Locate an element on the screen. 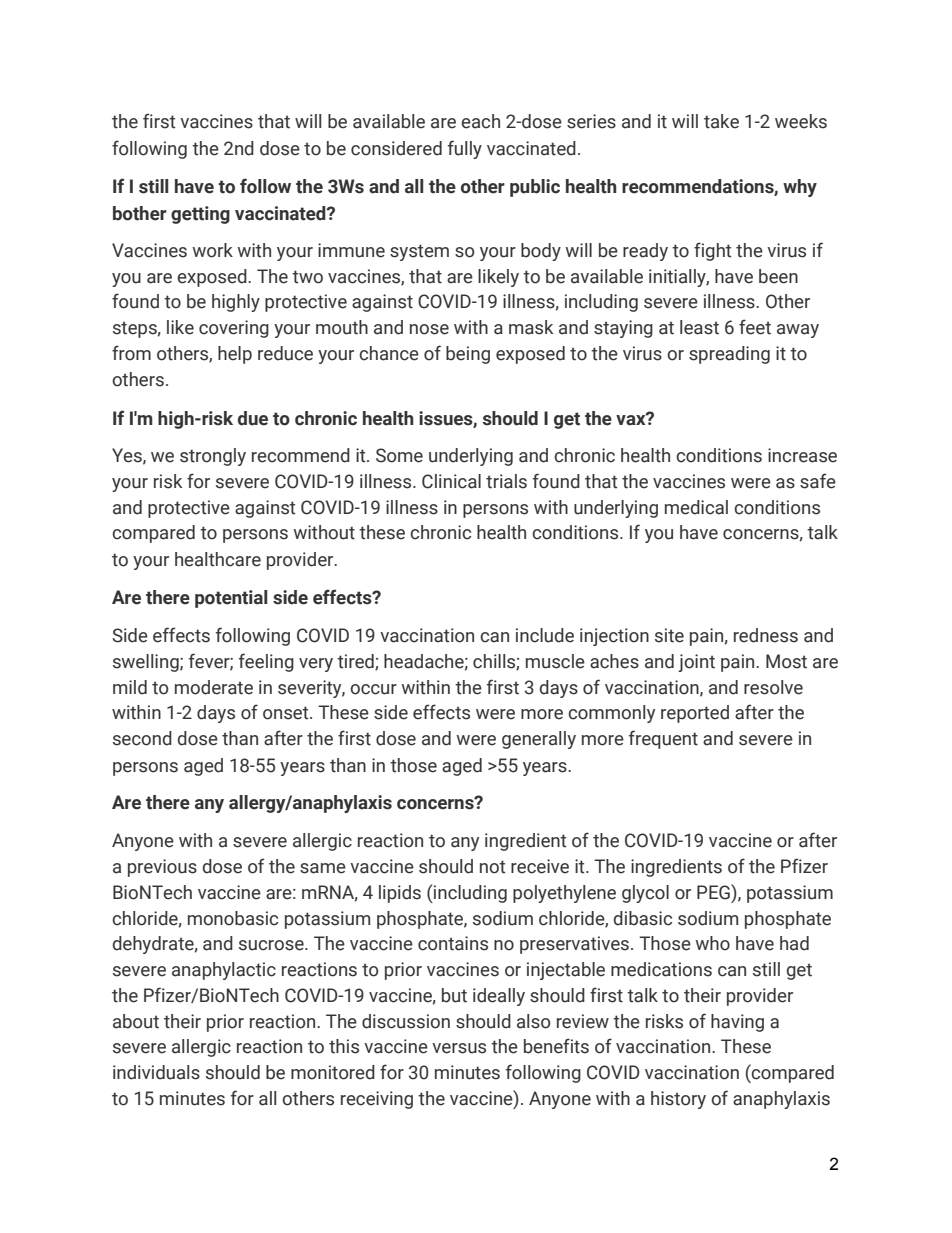 The image size is (952, 1233). increase is located at coordinates (802, 455).
